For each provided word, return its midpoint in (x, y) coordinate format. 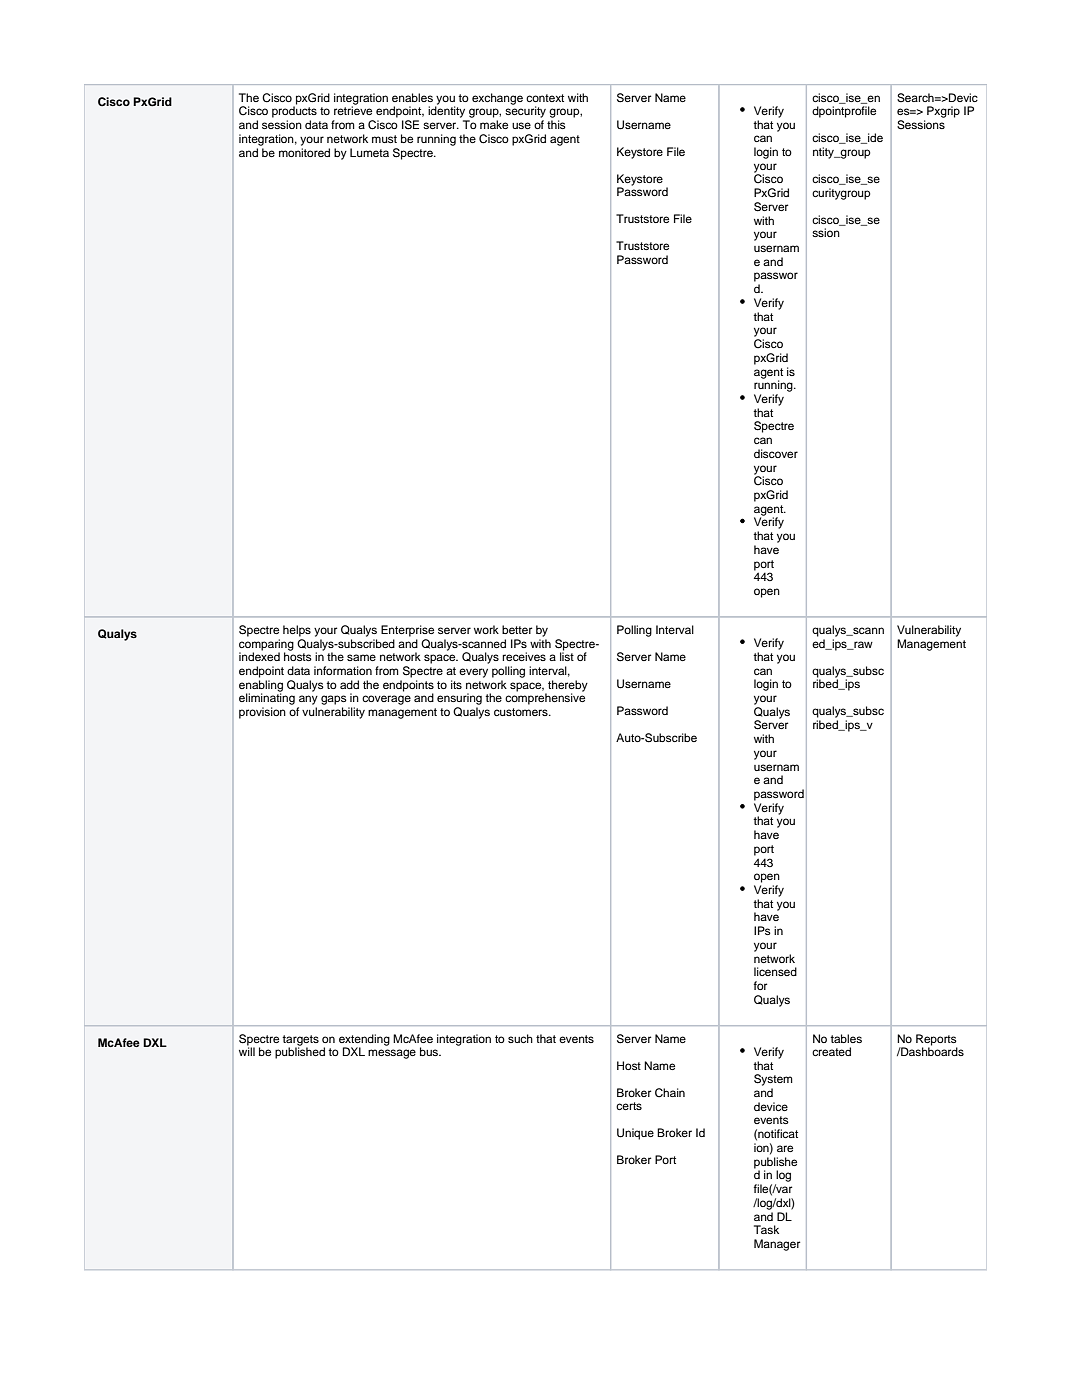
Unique (635, 1134)
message (392, 1054)
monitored (304, 152)
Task (766, 1229)
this (556, 124)
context (545, 98)
